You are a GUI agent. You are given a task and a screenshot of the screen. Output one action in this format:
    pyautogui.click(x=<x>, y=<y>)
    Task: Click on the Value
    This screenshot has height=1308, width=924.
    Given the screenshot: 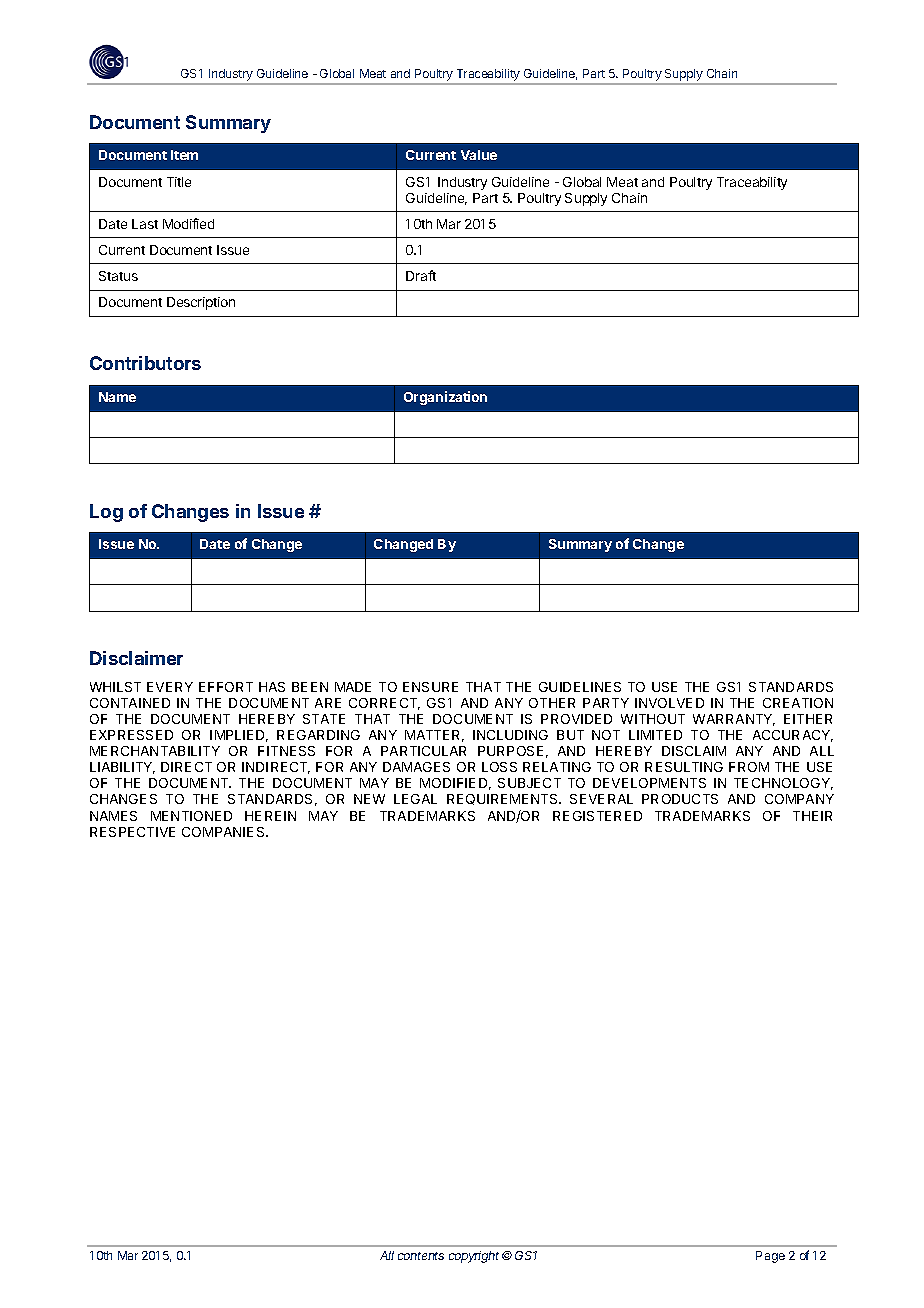 What is the action you would take?
    pyautogui.click(x=479, y=155)
